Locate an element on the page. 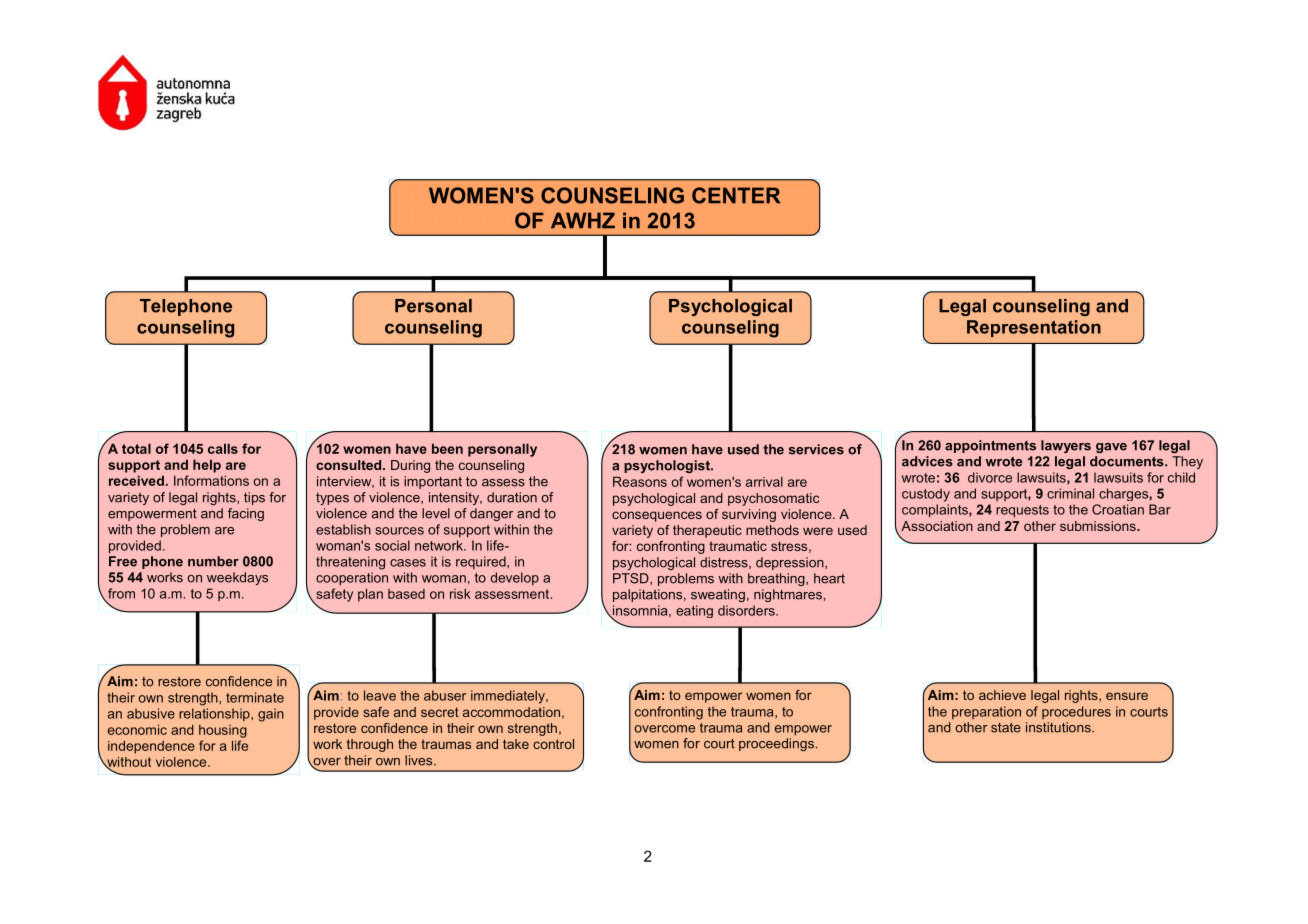 This image has height=924, width=1308. control is located at coordinates (553, 744).
